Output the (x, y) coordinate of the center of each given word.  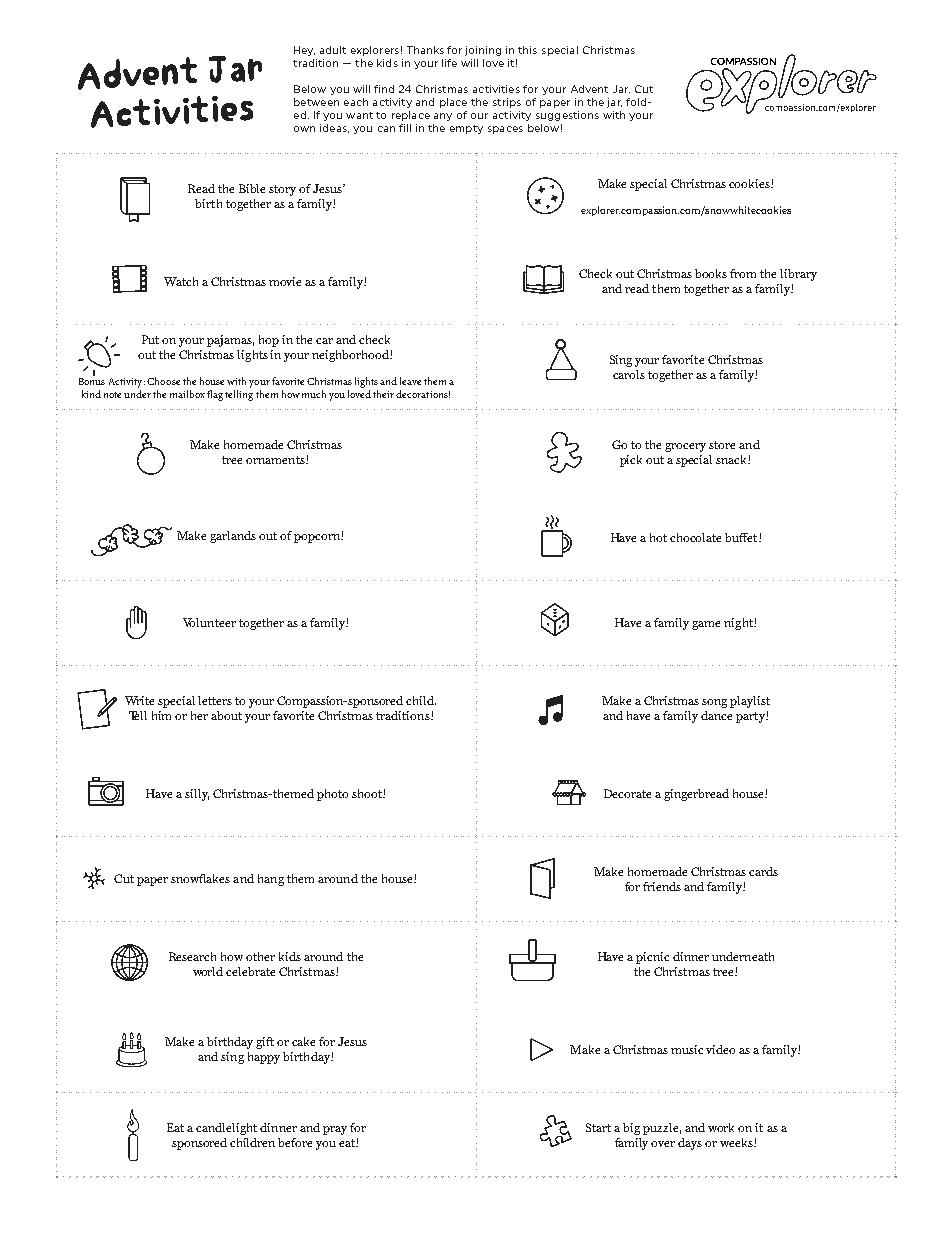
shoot (368, 793)
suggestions (567, 116)
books (711, 273)
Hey (304, 51)
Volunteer (209, 622)
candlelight (226, 1129)
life (449, 63)
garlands (233, 537)
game (706, 625)
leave (410, 381)
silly (197, 795)
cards (763, 871)
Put (150, 339)
